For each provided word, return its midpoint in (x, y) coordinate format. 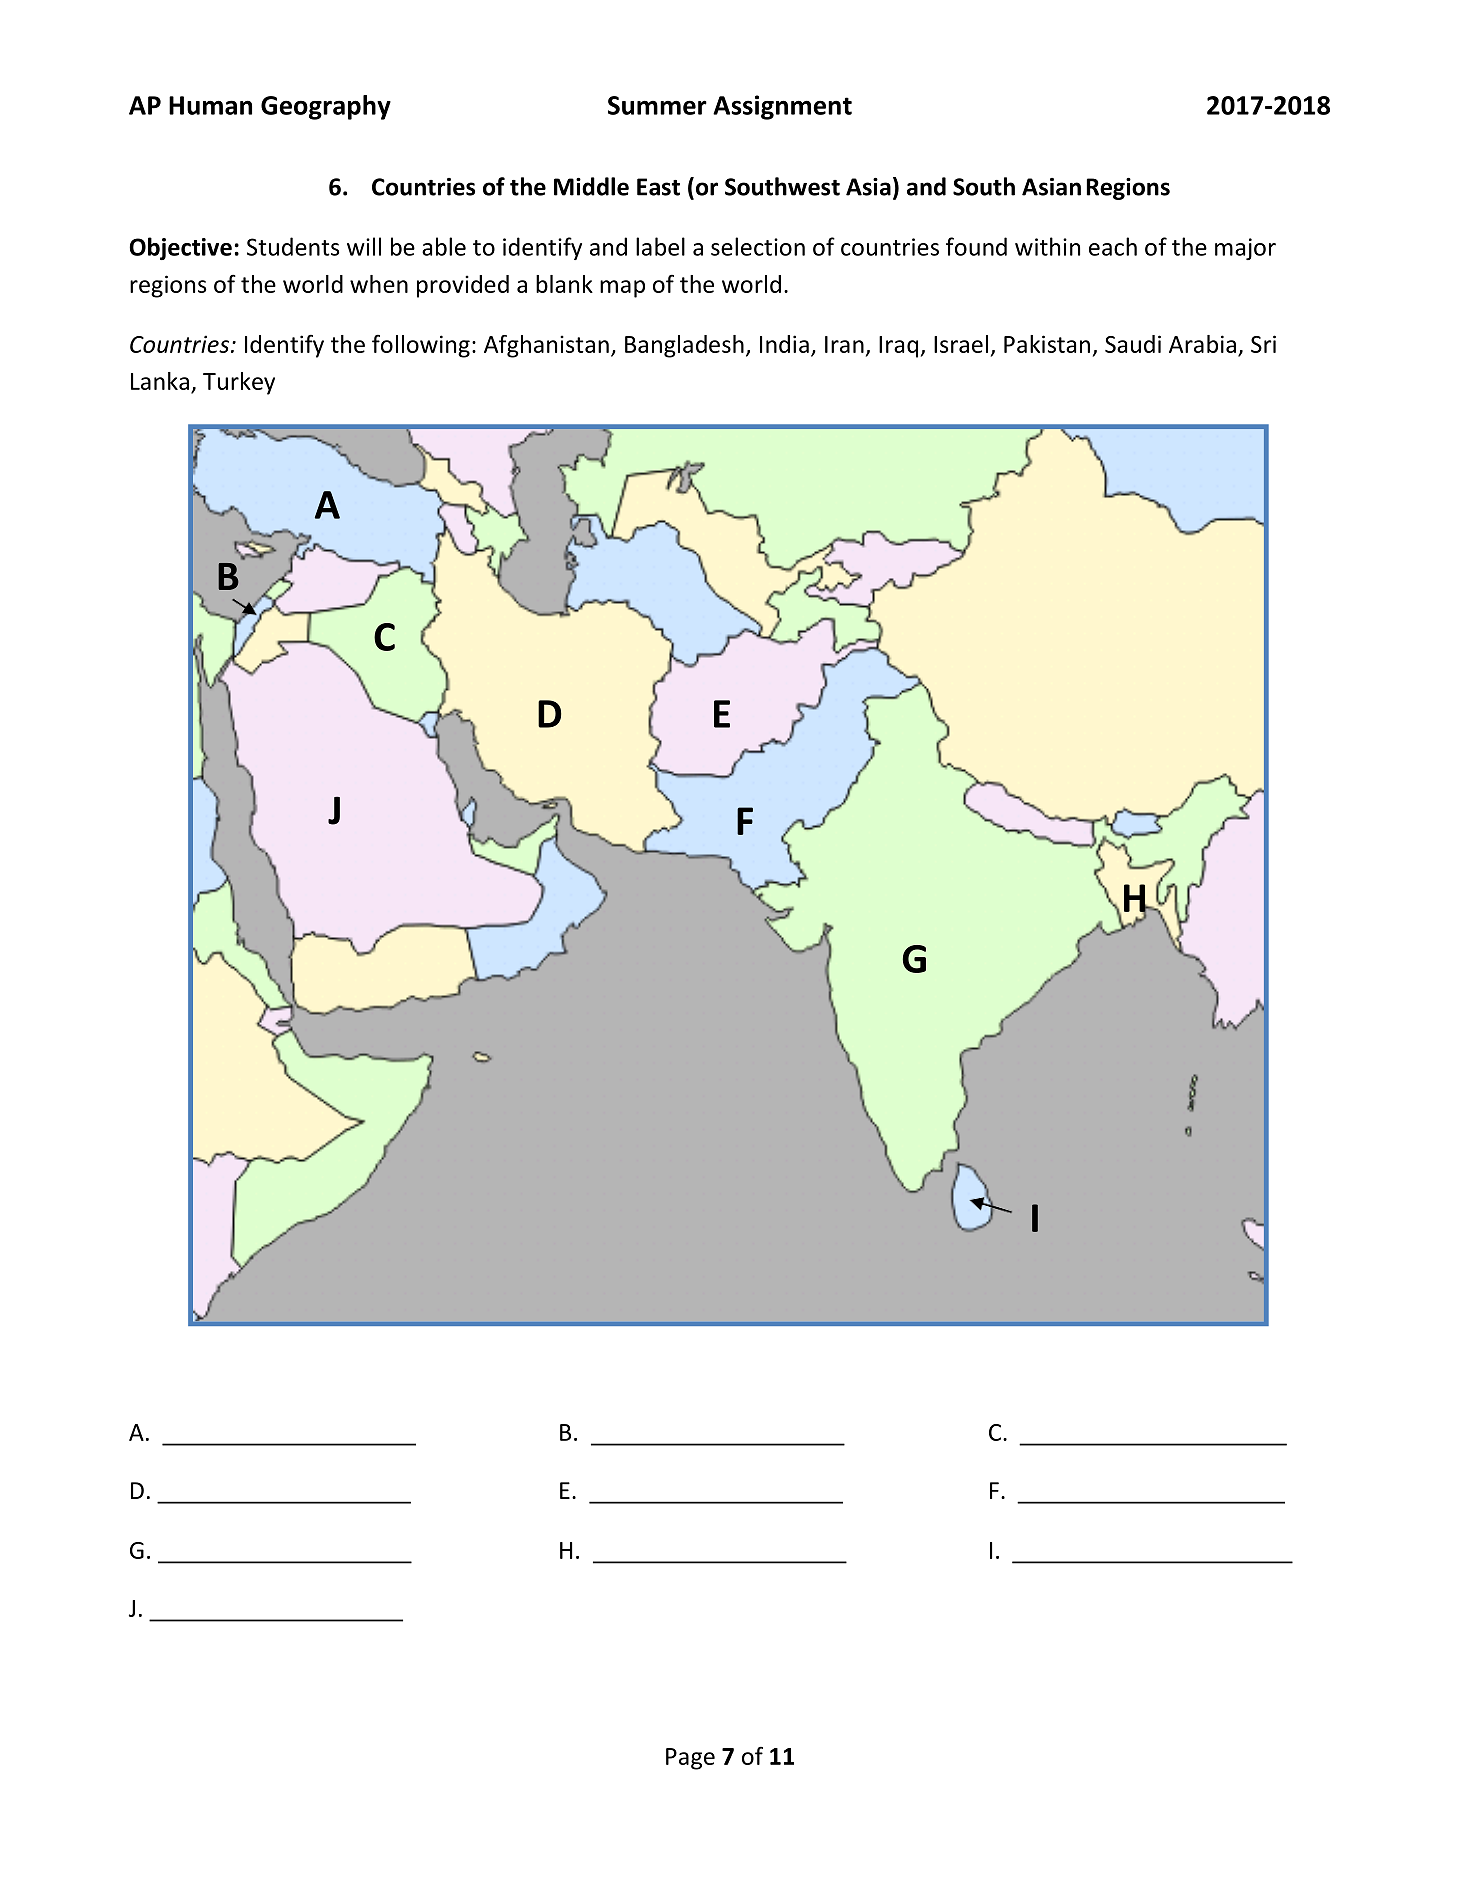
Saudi (1133, 344)
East (658, 187)
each (1113, 246)
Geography (326, 107)
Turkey (239, 383)
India (784, 344)
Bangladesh (684, 346)
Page (690, 1759)
